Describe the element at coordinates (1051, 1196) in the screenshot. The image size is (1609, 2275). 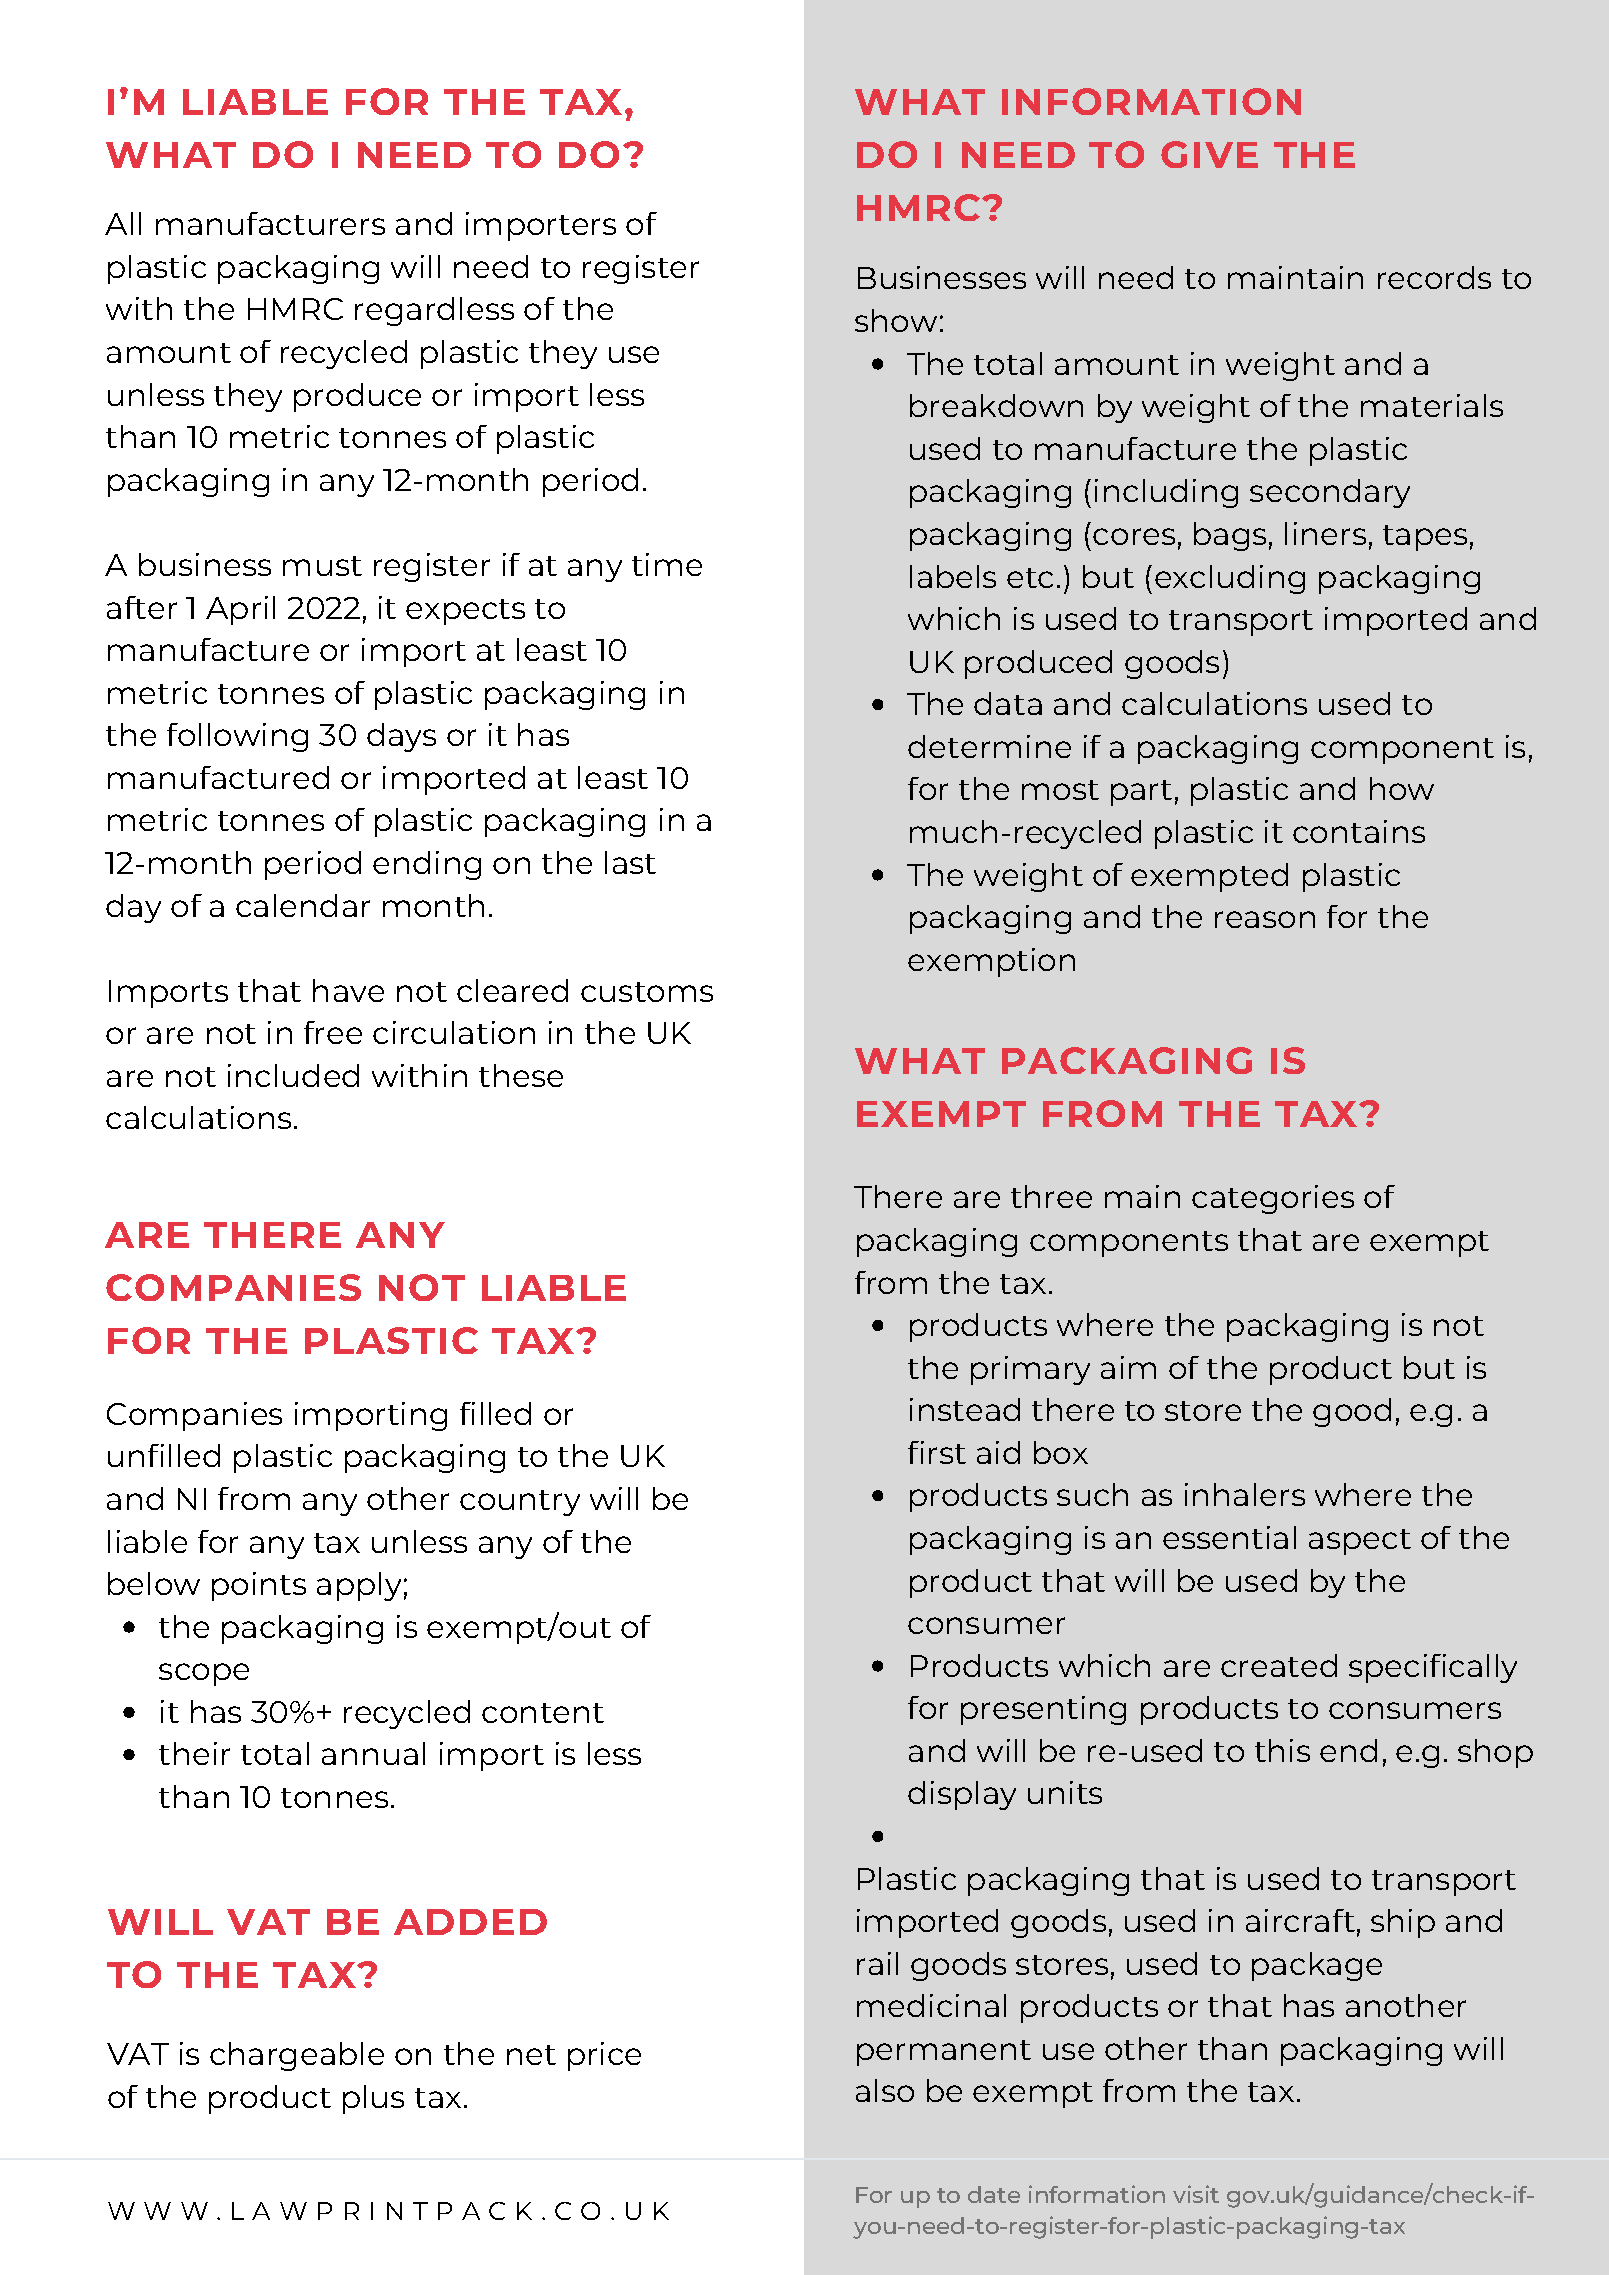
I see `three` at that location.
